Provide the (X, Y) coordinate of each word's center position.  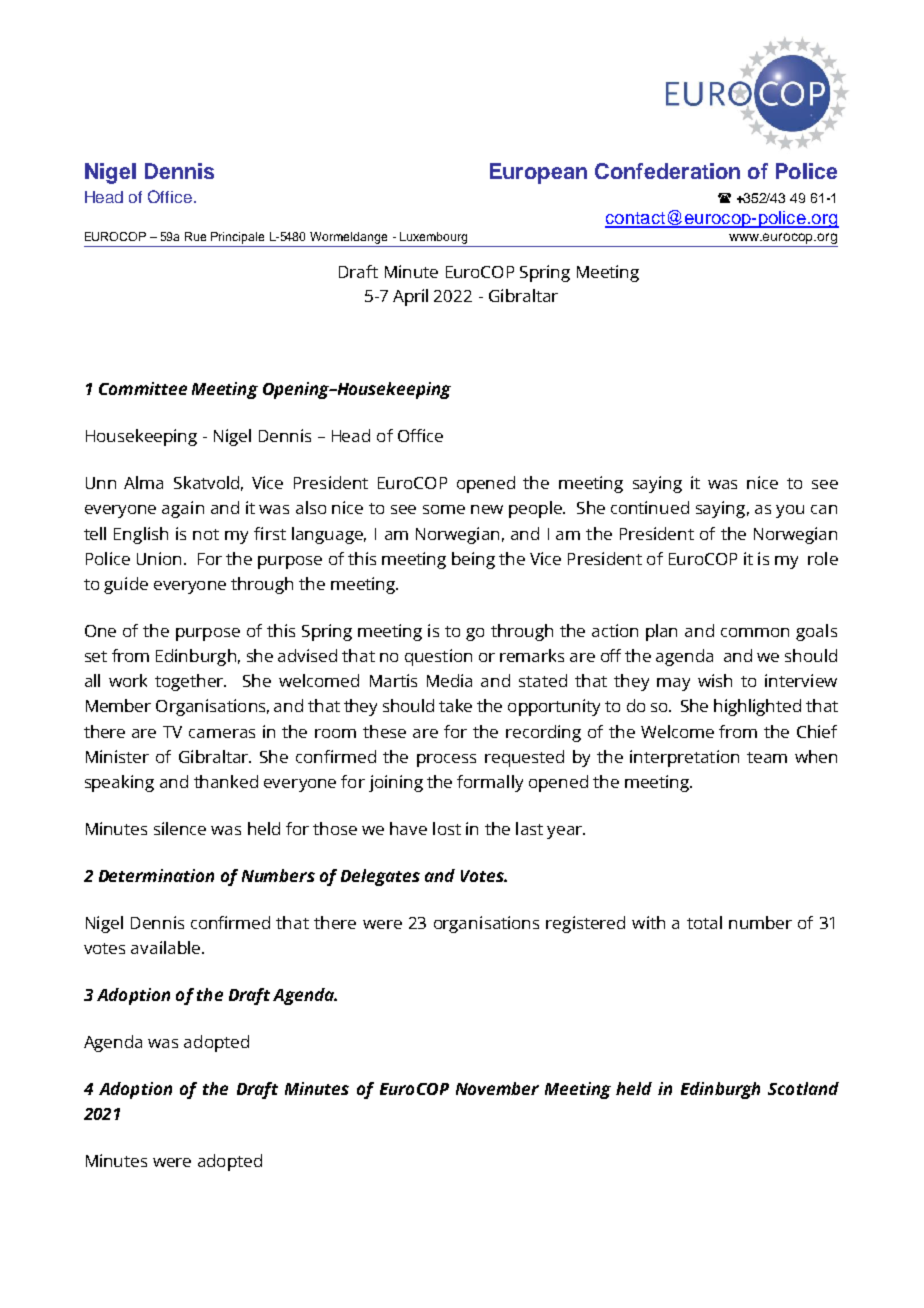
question (438, 657)
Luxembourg (433, 238)
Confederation (667, 171)
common (755, 632)
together (190, 682)
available (165, 947)
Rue (195, 236)
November (497, 1088)
